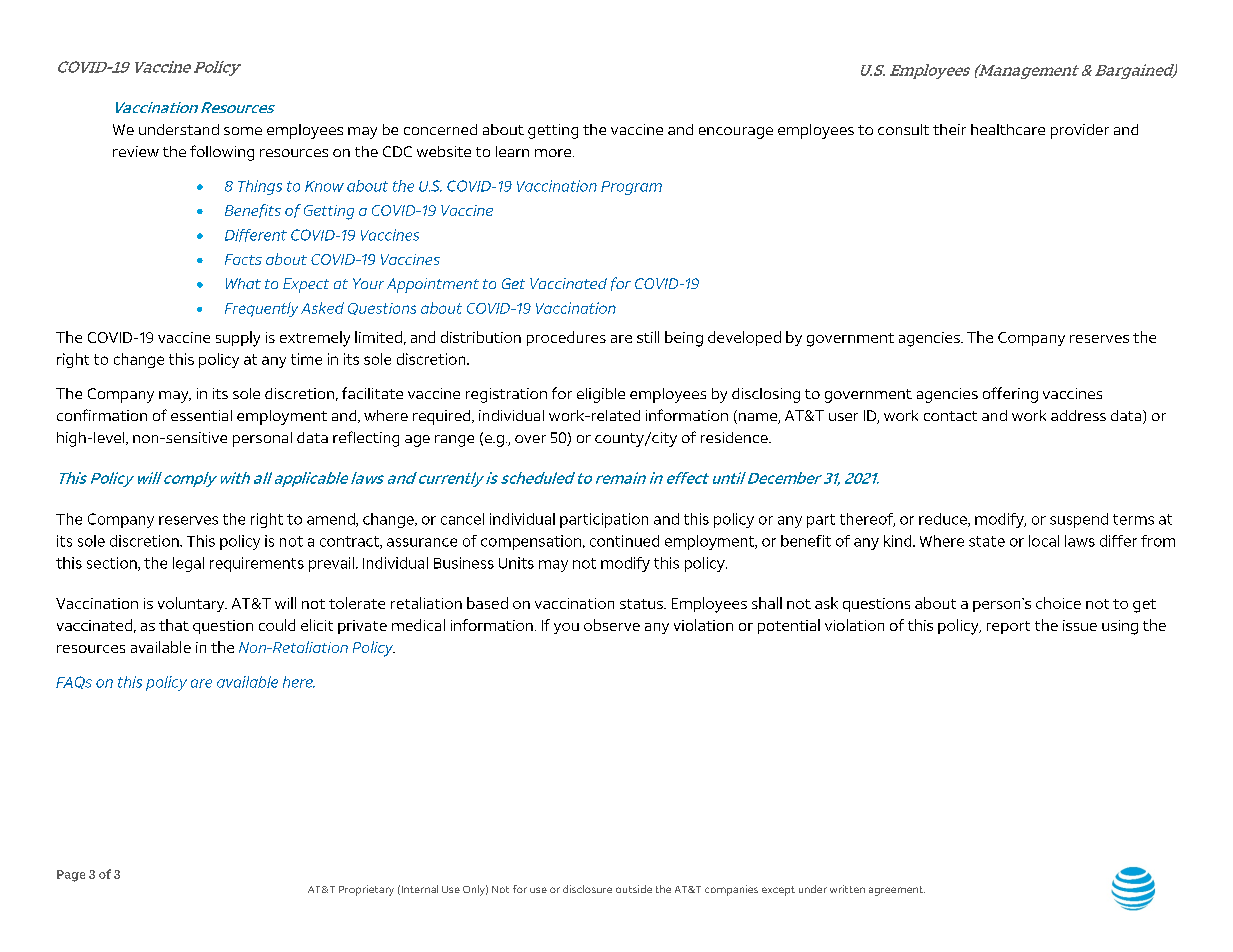  I want to click on agreement, so click(897, 891).
